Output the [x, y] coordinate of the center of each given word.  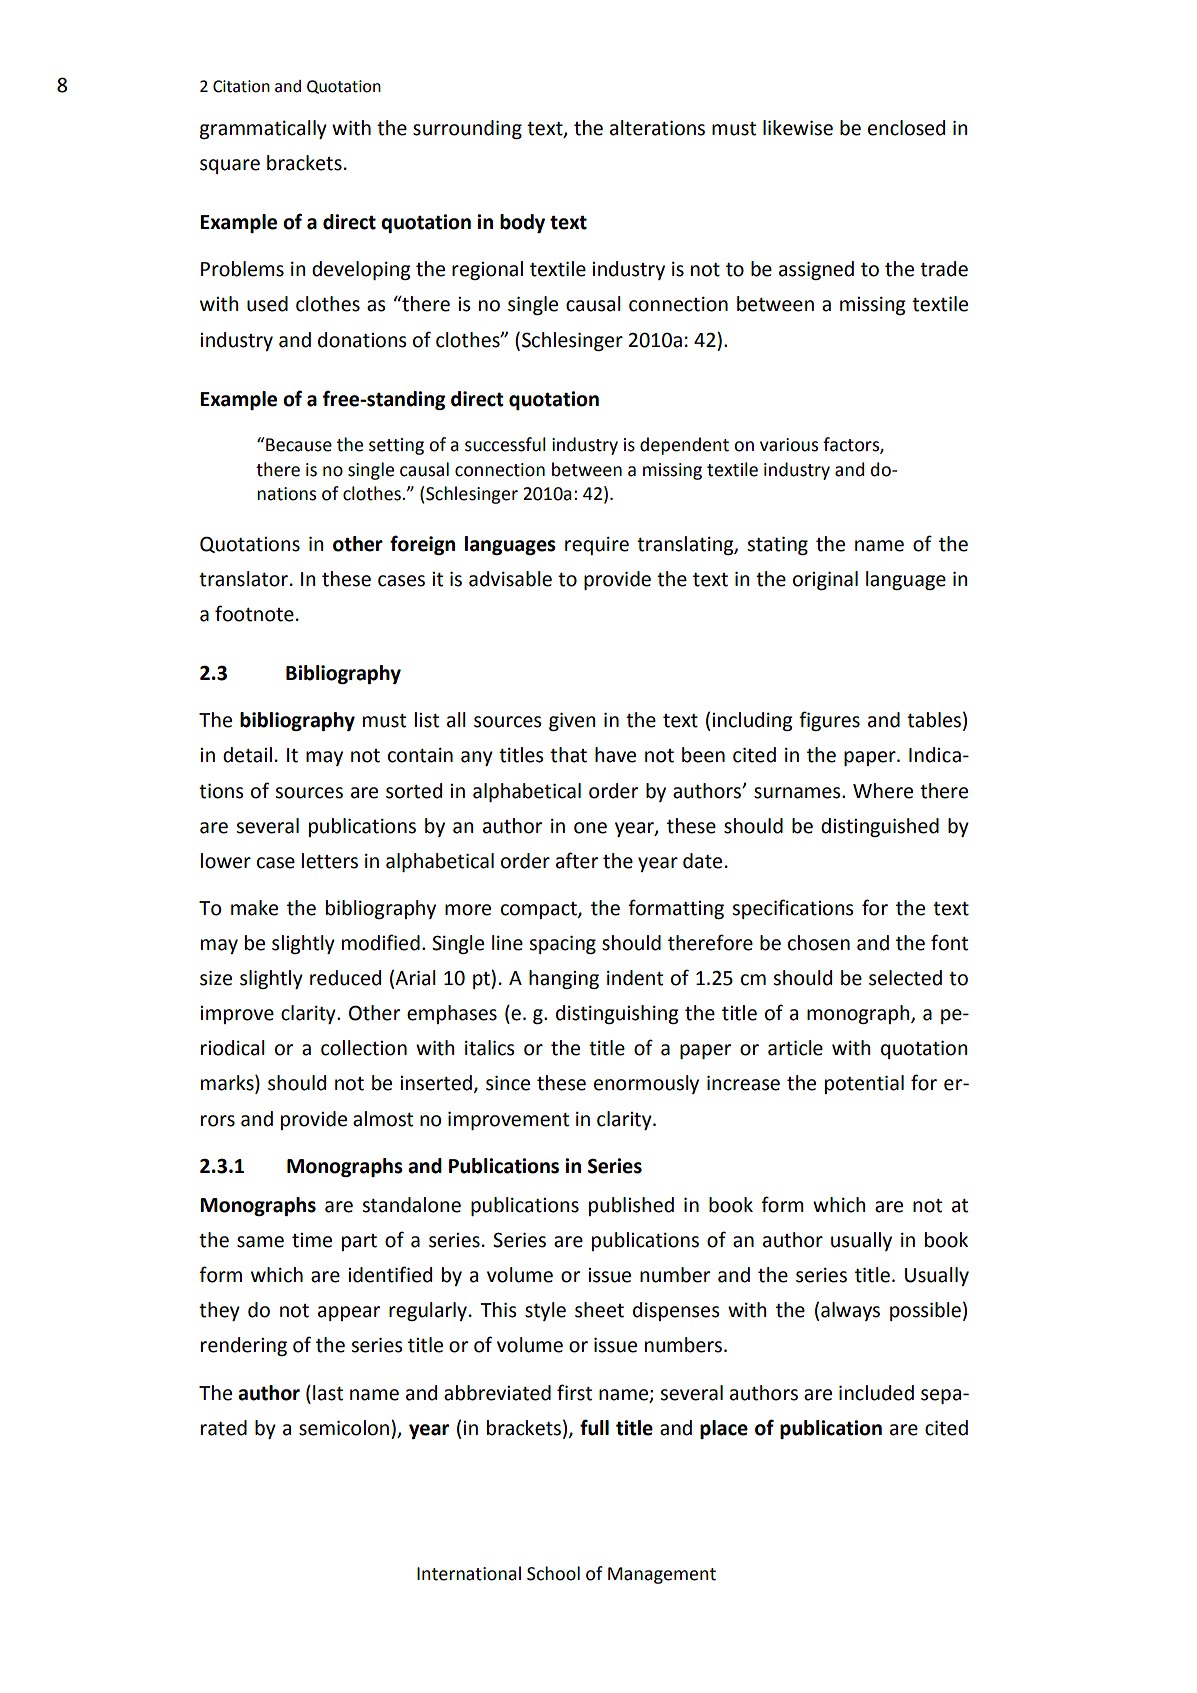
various [789, 445]
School [553, 1573]
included [876, 1393]
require [597, 546]
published [631, 1206]
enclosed [906, 128]
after [577, 860]
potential [864, 1084]
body [522, 223]
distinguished [880, 827]
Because [298, 444]
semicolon [344, 1428]
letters [330, 861]
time [312, 1240]
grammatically [263, 129]
